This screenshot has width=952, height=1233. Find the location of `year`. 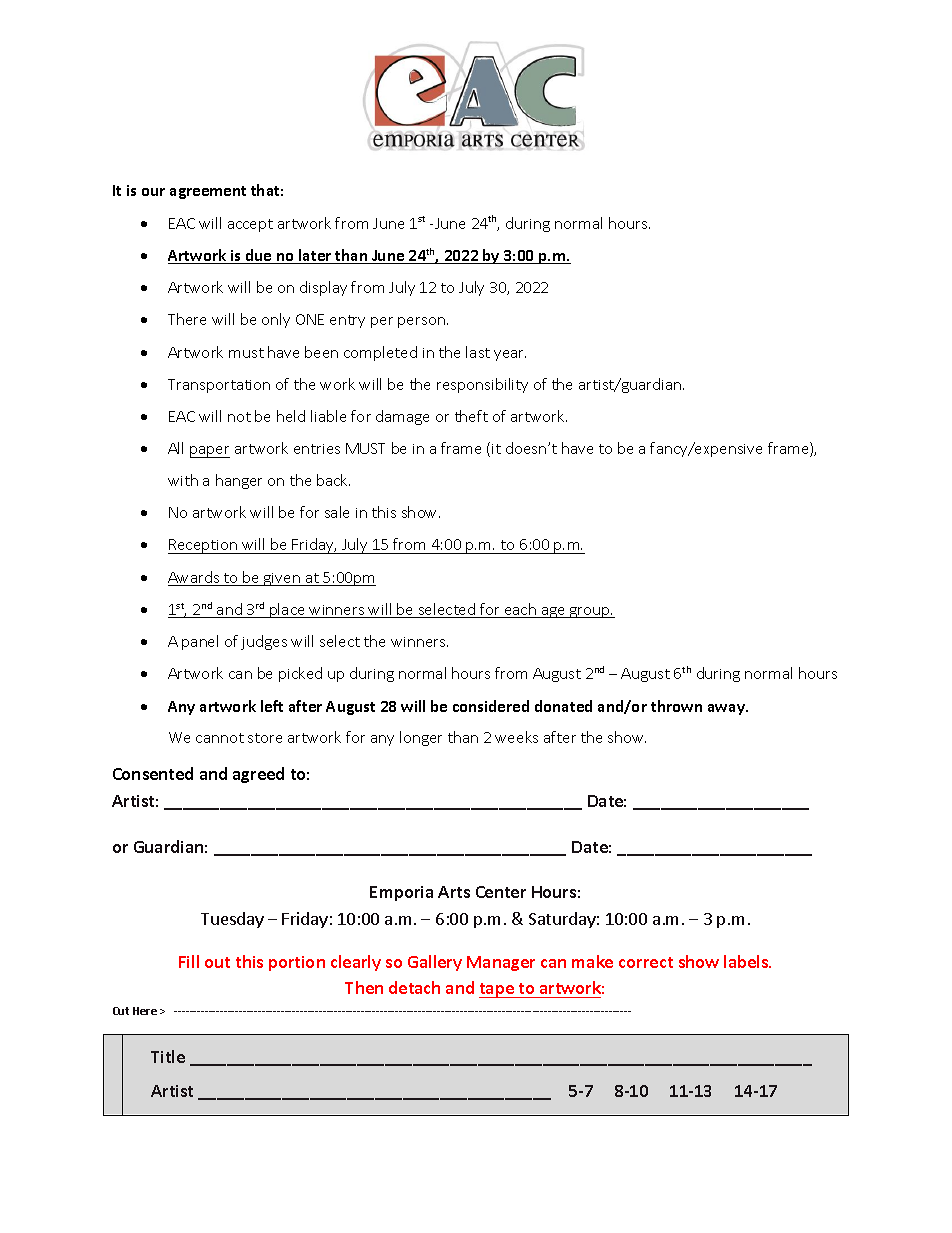

year is located at coordinates (510, 355).
